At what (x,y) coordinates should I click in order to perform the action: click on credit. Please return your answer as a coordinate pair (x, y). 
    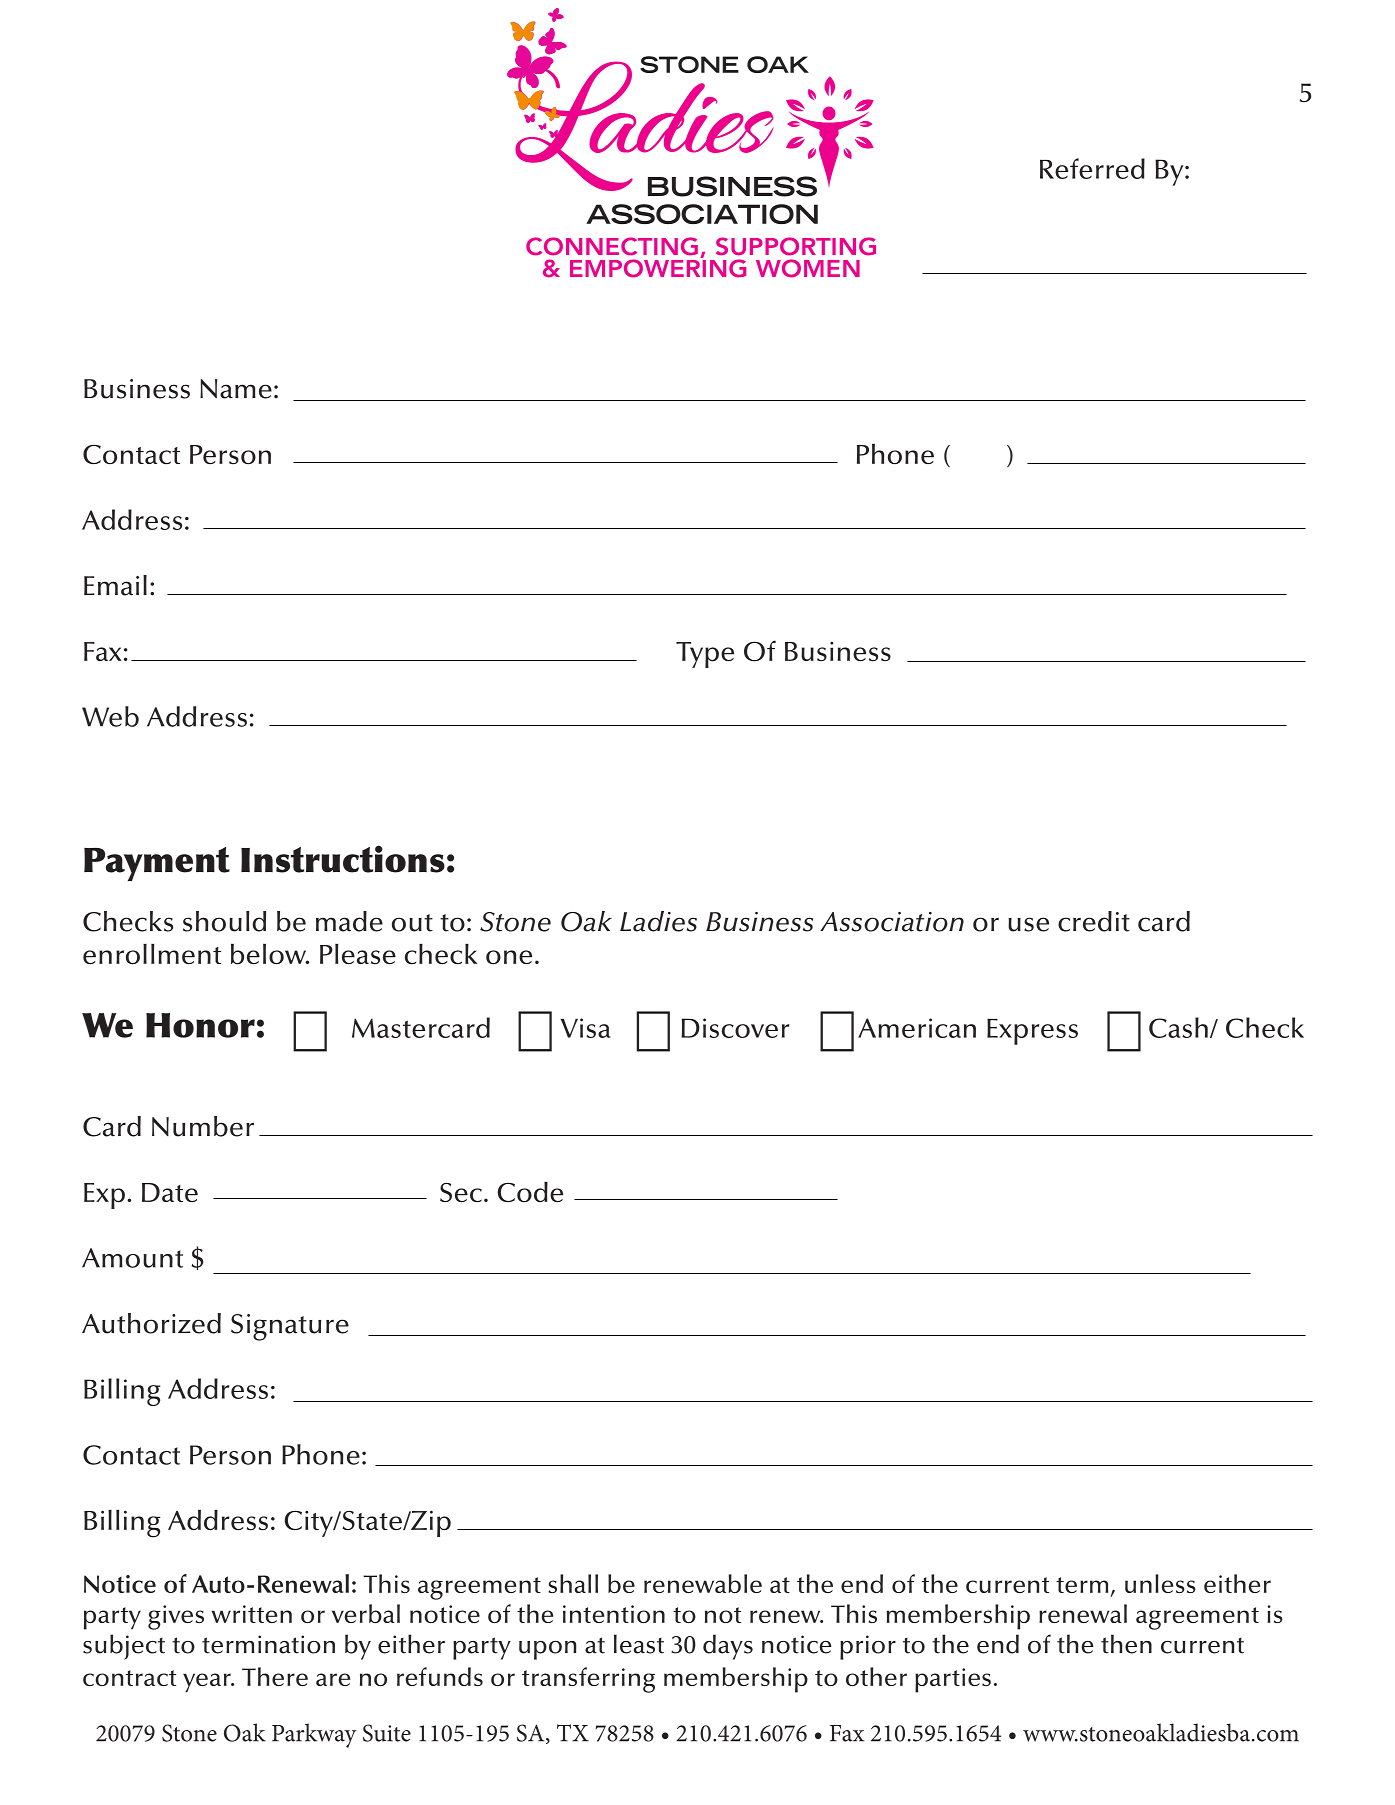
    Looking at the image, I should click on (1094, 921).
